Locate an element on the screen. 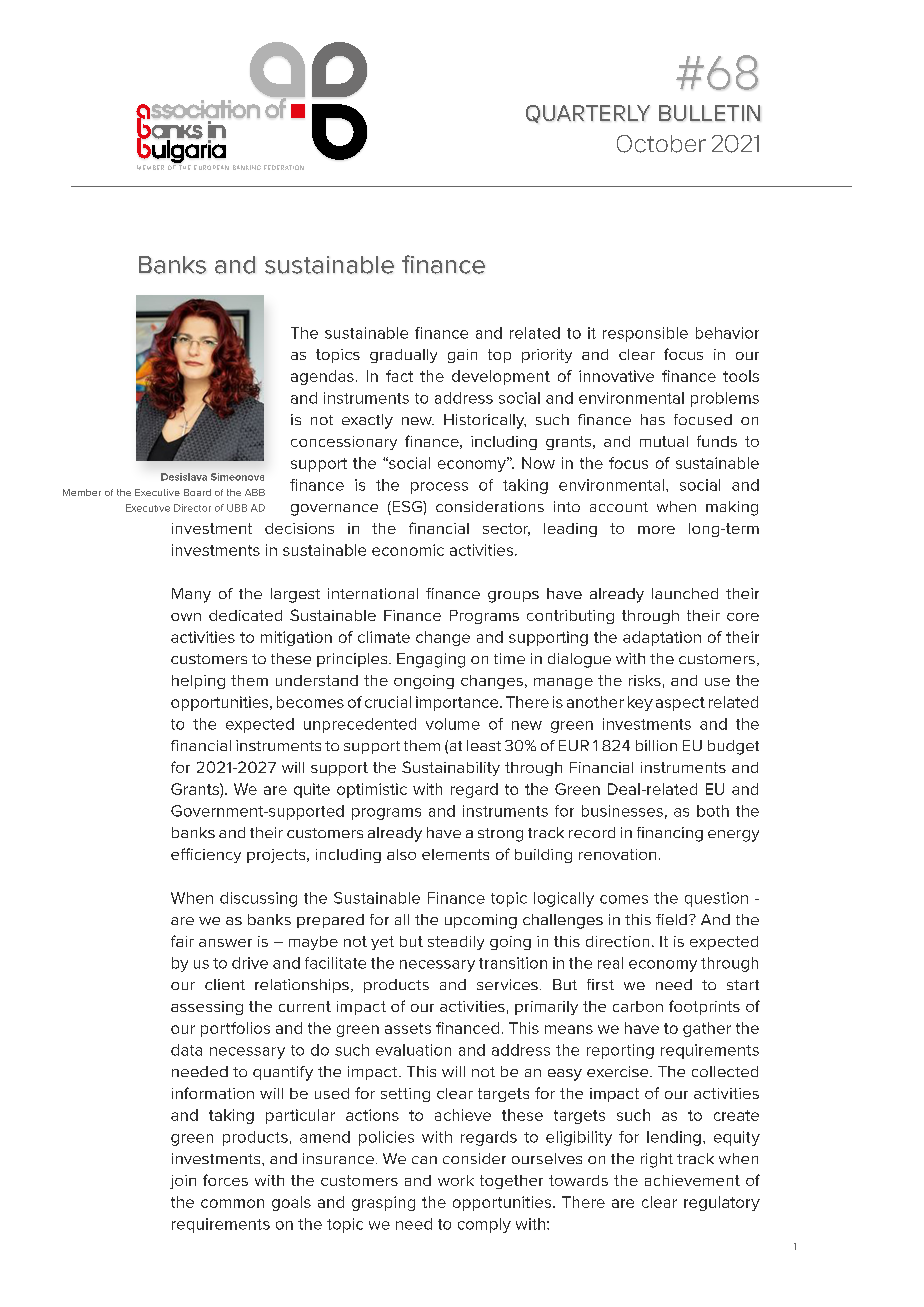 This screenshot has height=1307, width=924. economic is located at coordinates (408, 550).
